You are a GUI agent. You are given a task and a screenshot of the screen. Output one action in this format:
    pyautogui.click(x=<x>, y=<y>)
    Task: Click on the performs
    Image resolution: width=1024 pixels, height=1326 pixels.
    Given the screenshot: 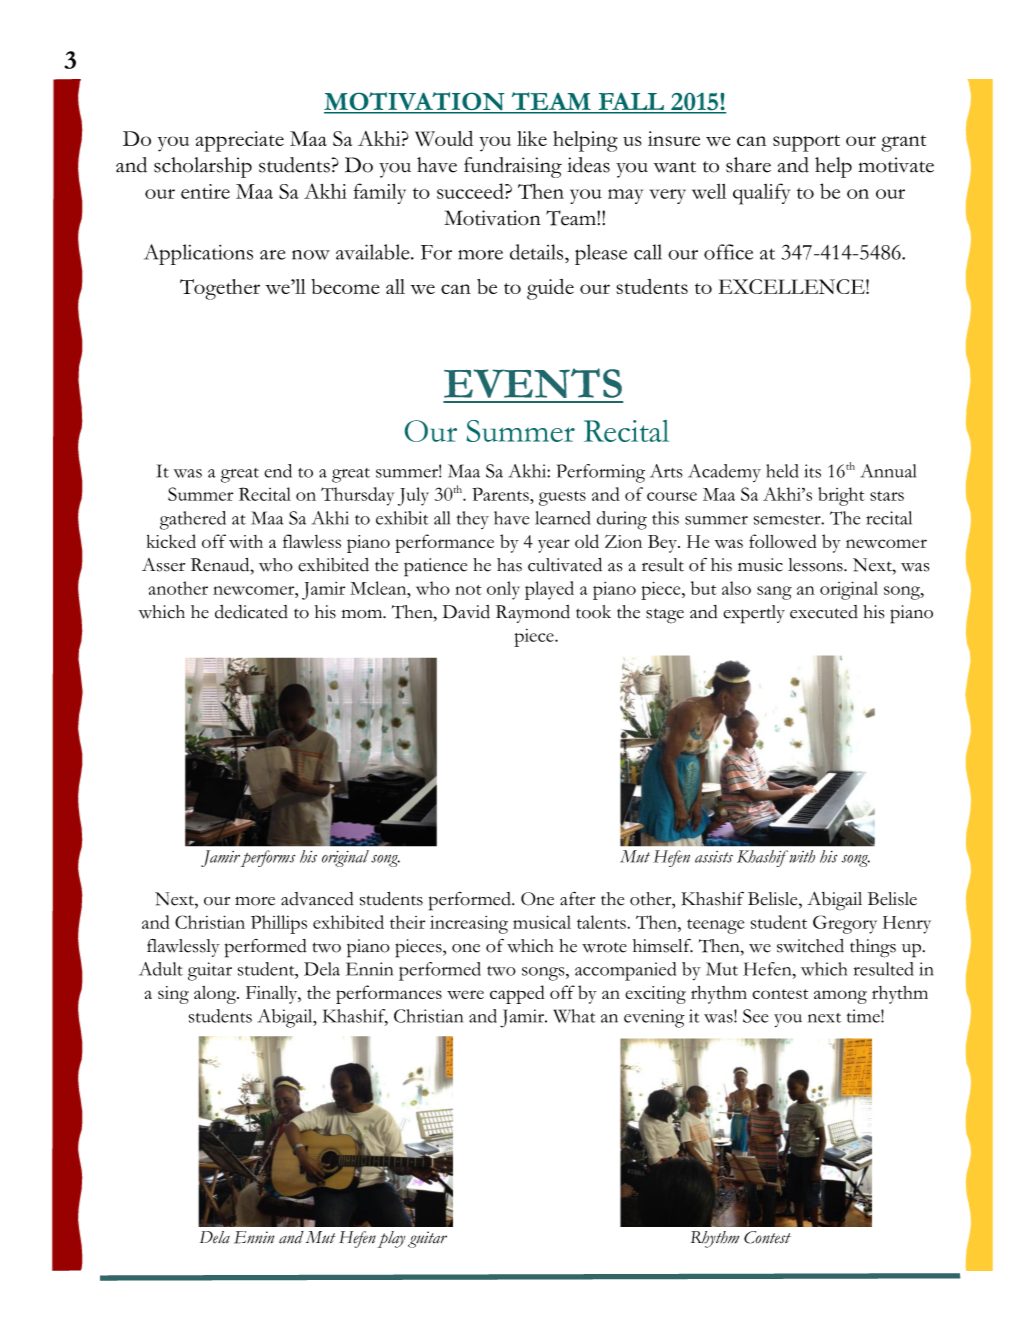 What is the action you would take?
    pyautogui.click(x=267, y=858)
